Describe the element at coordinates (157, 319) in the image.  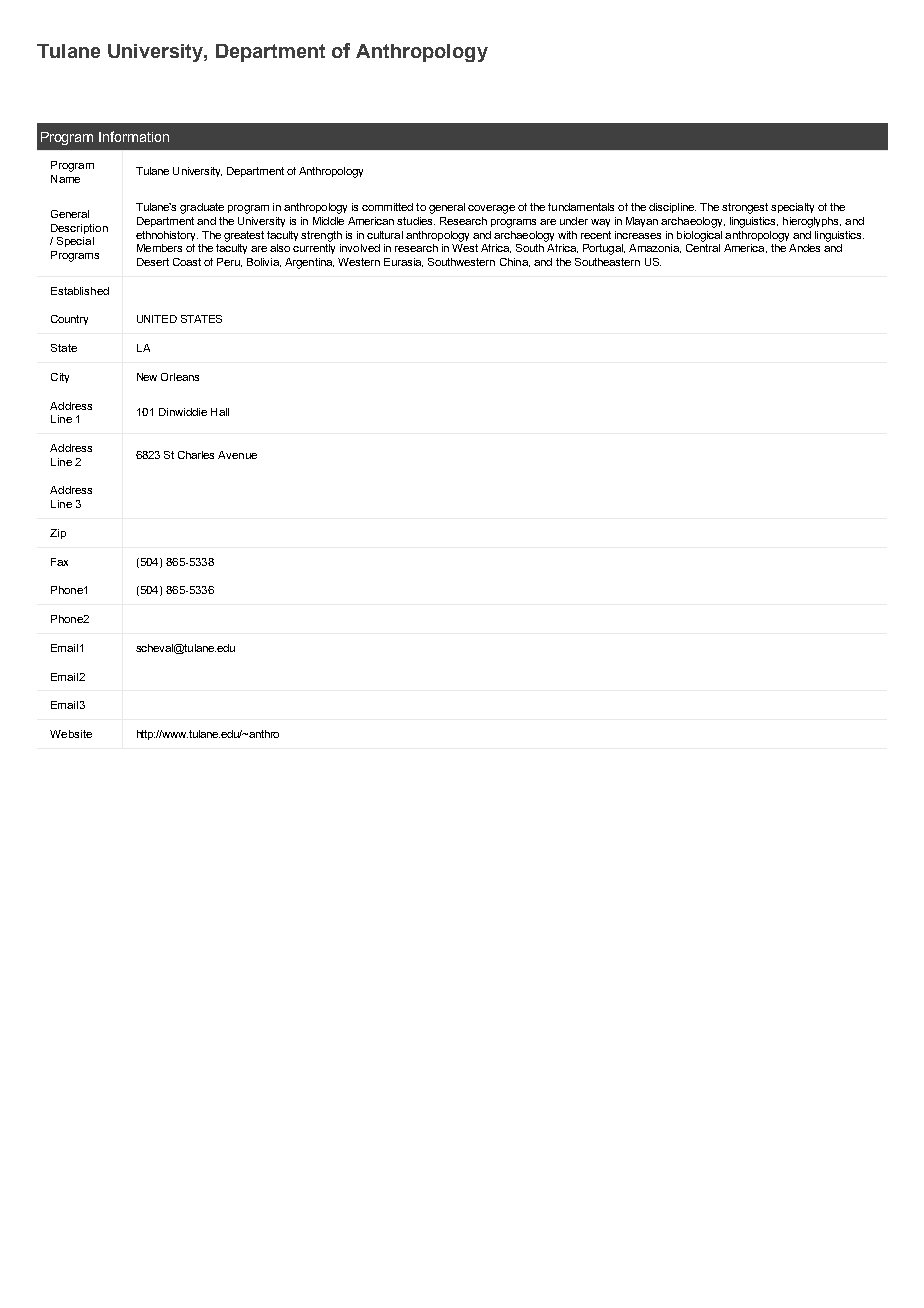
I see `UNITED` at that location.
